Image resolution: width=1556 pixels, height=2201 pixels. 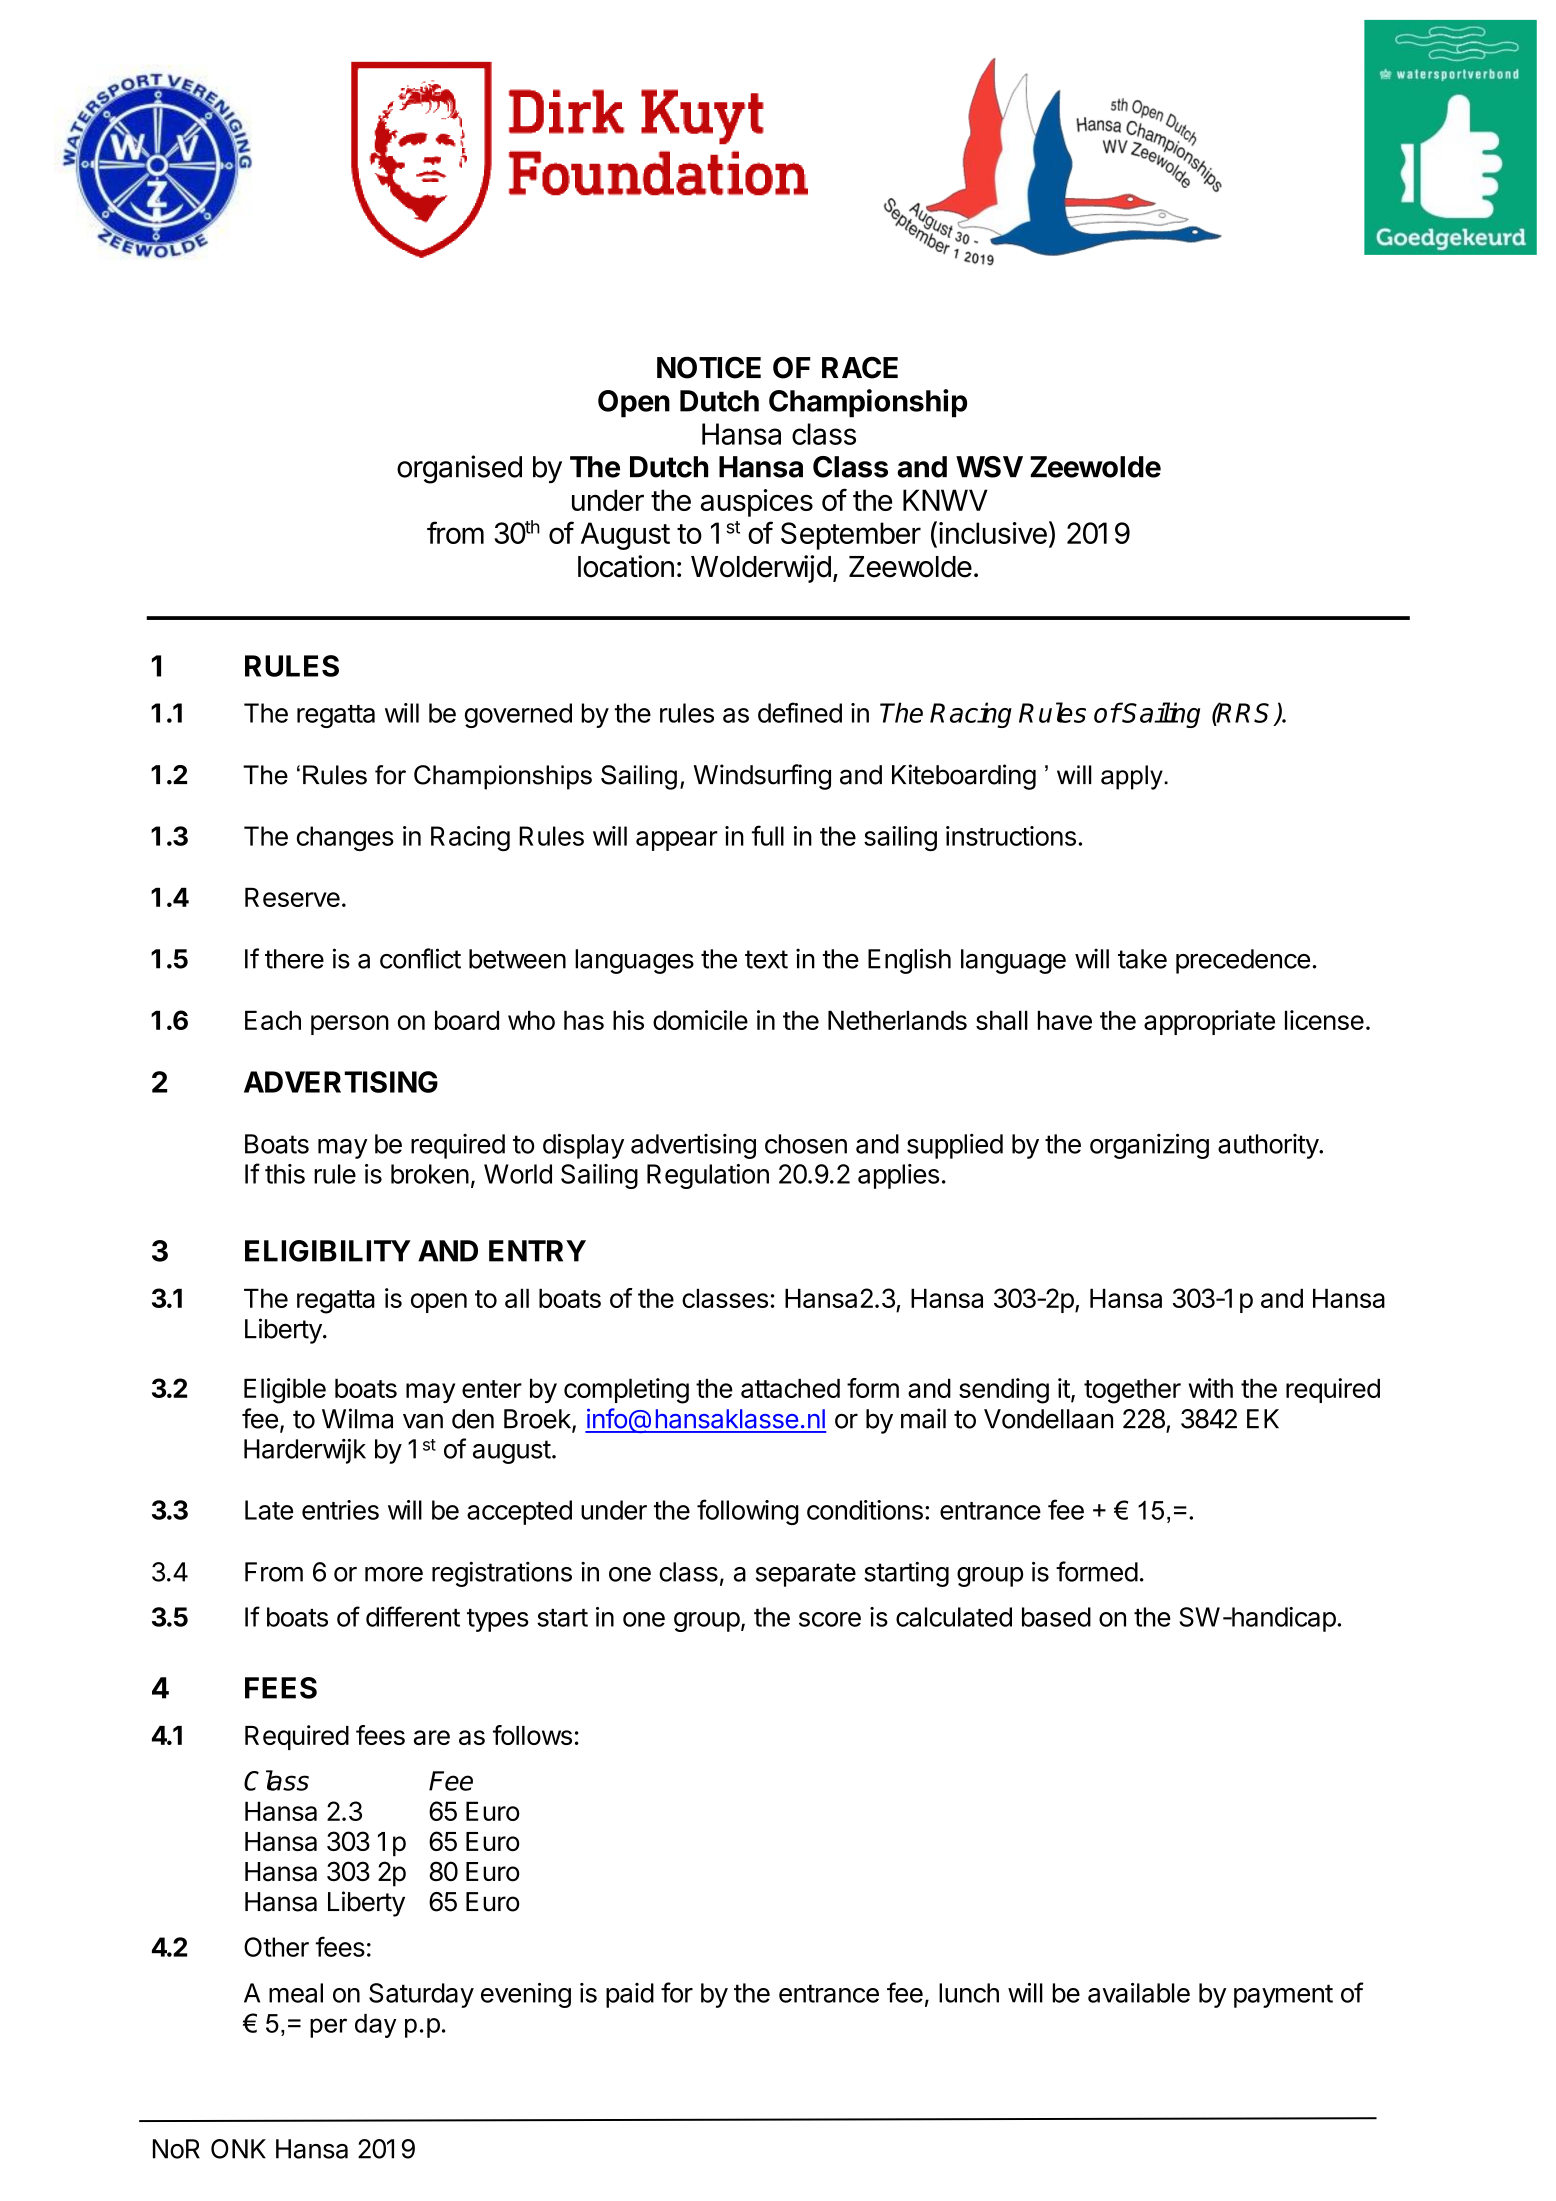 What do you see at coordinates (806, 1575) in the screenshot?
I see `separate` at bounding box center [806, 1575].
